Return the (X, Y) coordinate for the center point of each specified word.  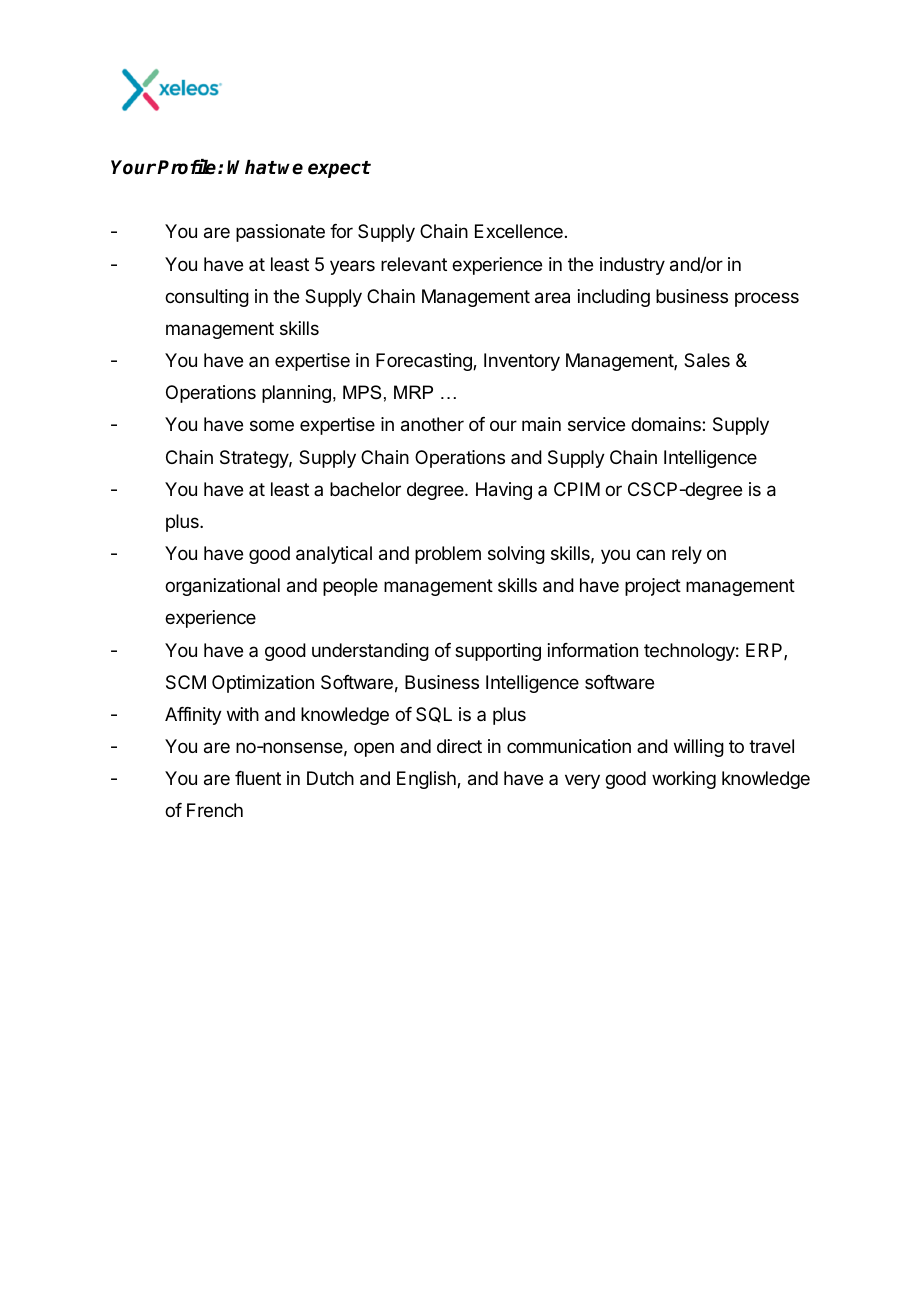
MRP (413, 392)
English (427, 780)
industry (632, 266)
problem (448, 555)
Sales (707, 360)
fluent (258, 778)
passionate (280, 233)
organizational (222, 587)
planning (296, 394)
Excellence (519, 231)
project (653, 587)
